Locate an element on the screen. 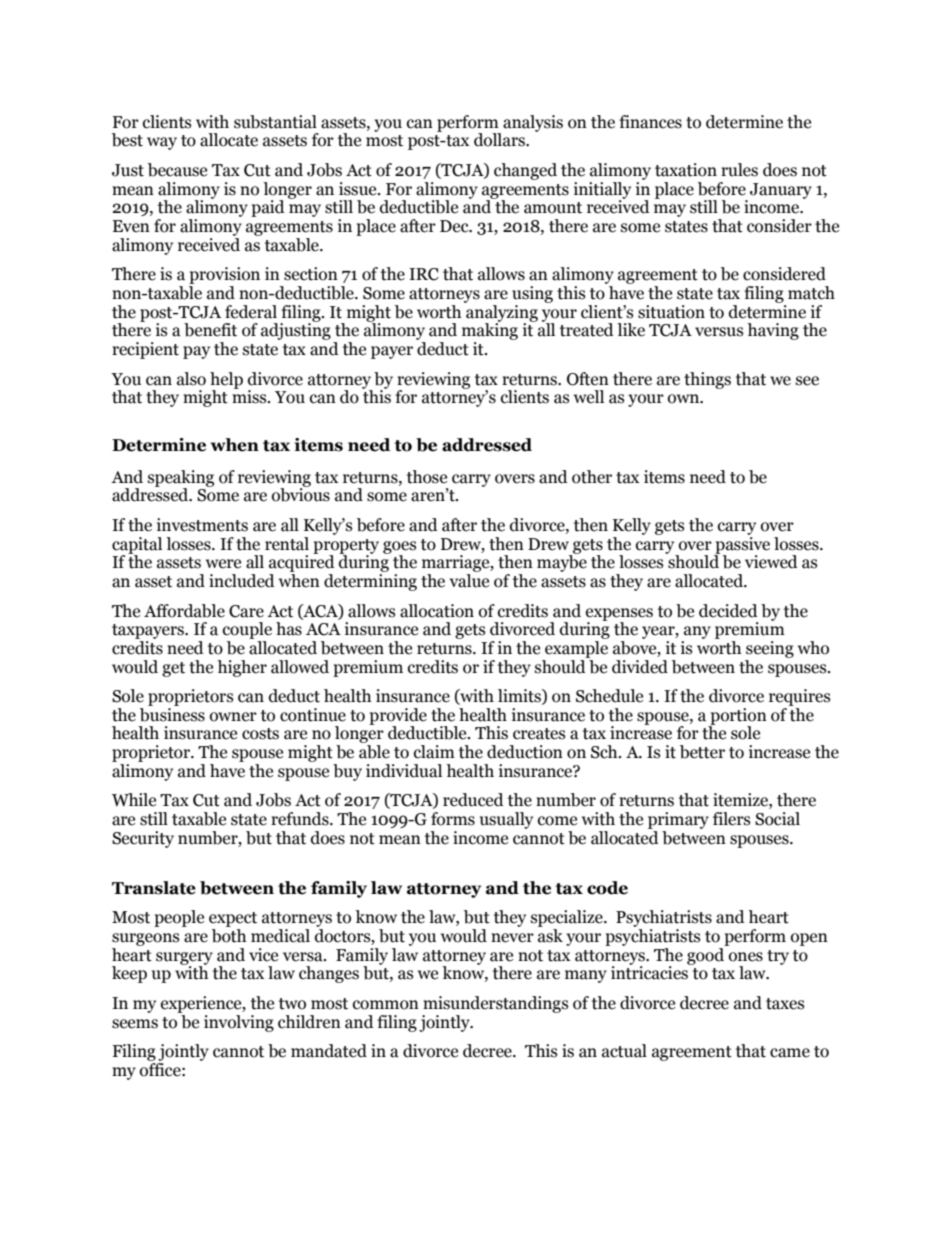 Image resolution: width=952 pixels, height=1233 pixels. portion is located at coordinates (737, 717).
